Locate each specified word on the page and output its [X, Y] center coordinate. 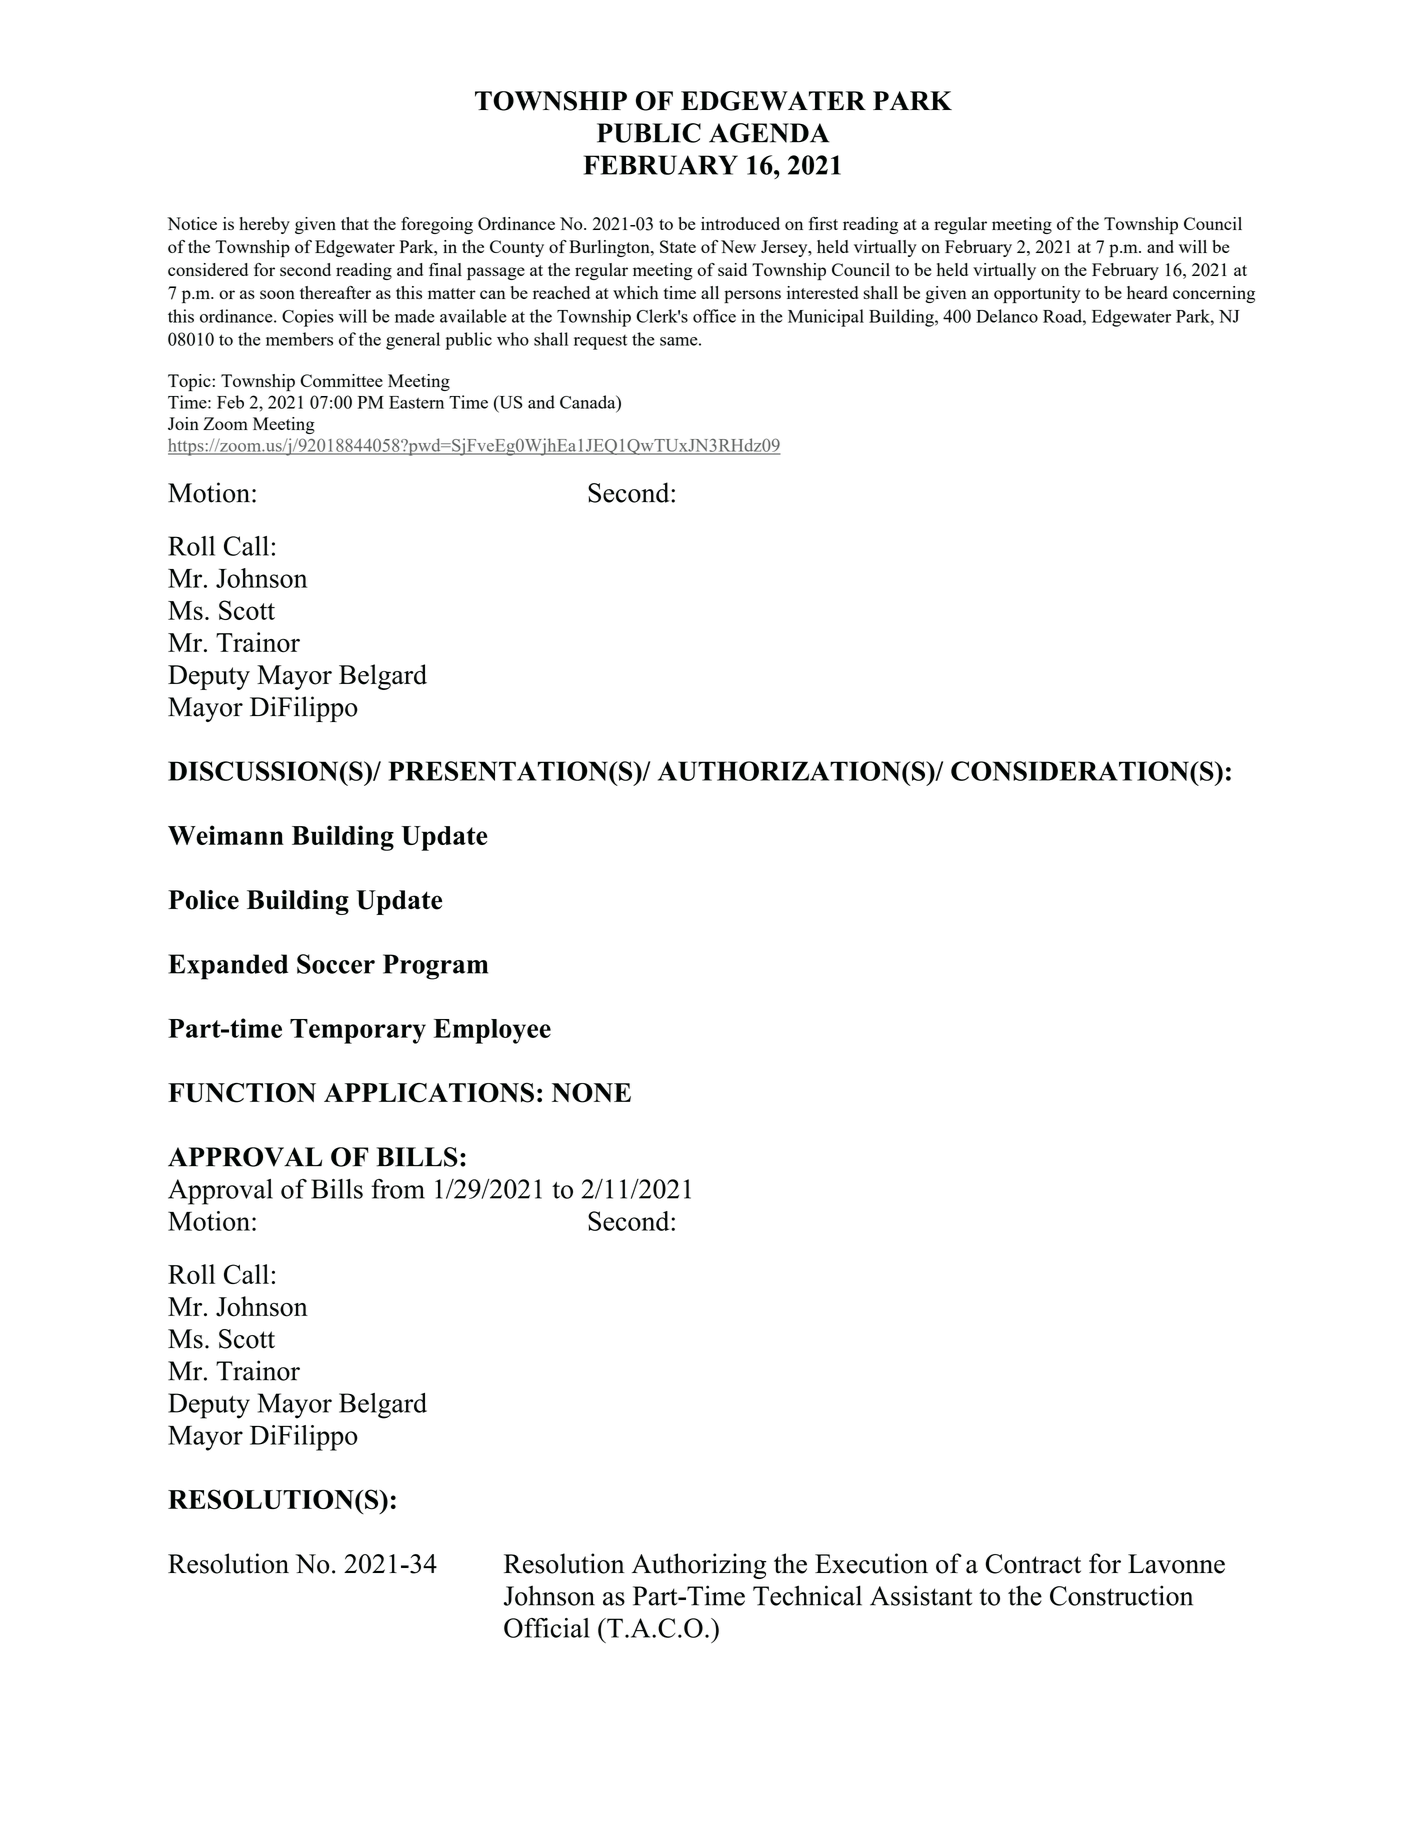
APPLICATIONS [429, 1093]
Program [435, 967]
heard [1147, 292]
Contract [1033, 1564]
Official [547, 1628]
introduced [740, 223]
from [398, 1189]
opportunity [1037, 294]
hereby [264, 225]
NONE [591, 1093]
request [600, 342]
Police [203, 900]
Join [183, 423]
